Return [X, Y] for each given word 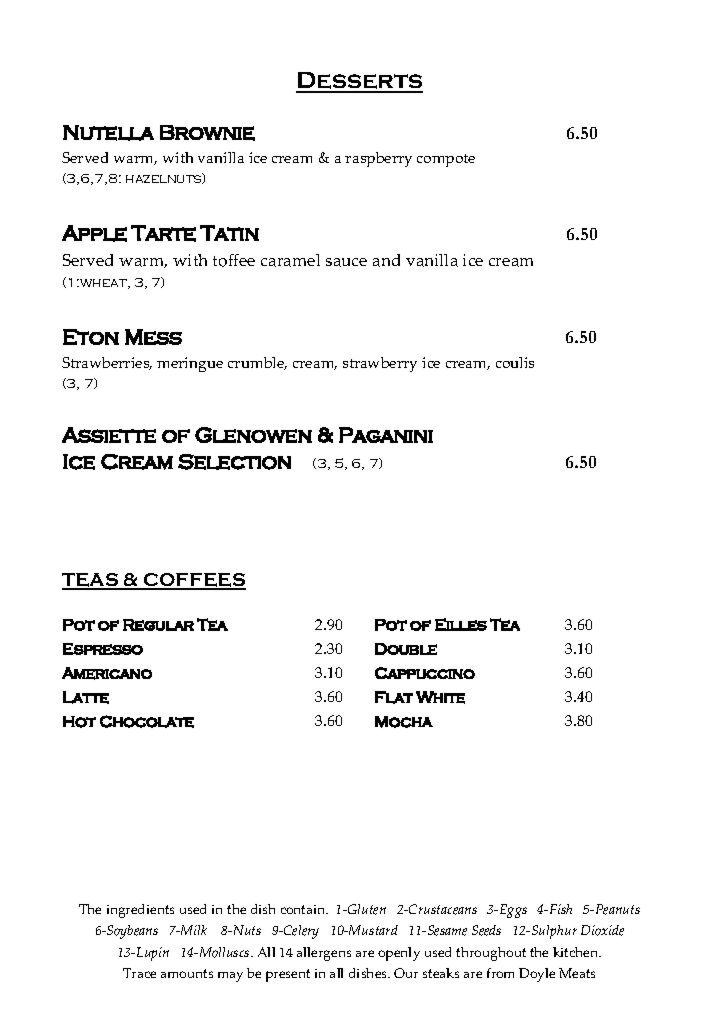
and [386, 260]
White [440, 697]
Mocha [404, 722]
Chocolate [147, 721]
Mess [153, 337]
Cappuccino [425, 673]
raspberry [378, 159]
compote [446, 160]
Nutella [108, 133]
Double [406, 649]
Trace [139, 973]
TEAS [91, 581]
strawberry [380, 364]
